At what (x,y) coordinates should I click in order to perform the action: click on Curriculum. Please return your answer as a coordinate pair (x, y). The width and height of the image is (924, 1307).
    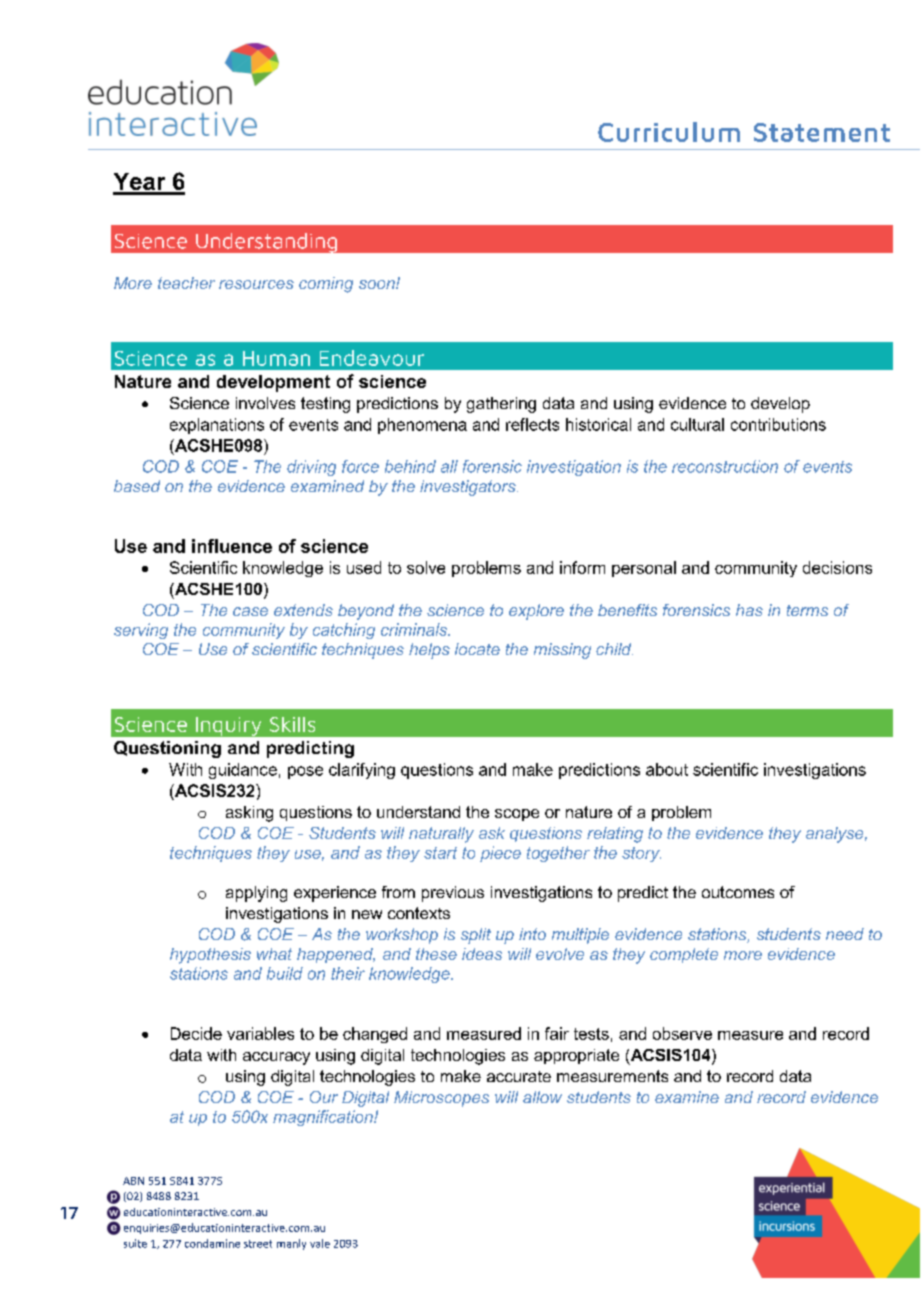
    Looking at the image, I should click on (669, 132).
